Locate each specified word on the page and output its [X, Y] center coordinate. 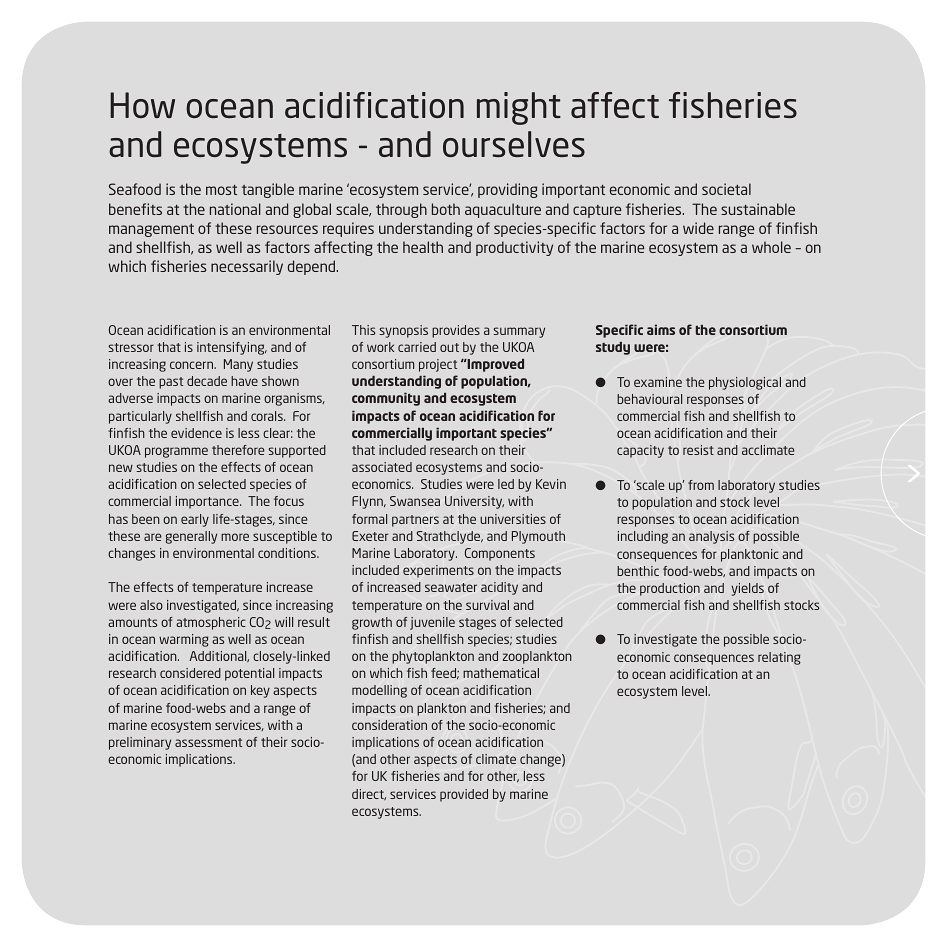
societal [726, 189]
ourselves [514, 144]
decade [207, 381]
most [221, 190]
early [195, 520]
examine [658, 382]
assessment [208, 742]
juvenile [432, 623]
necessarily [247, 267]
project [438, 365]
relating [779, 658]
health [423, 247]
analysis [711, 537]
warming [184, 640]
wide [698, 228]
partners [415, 521]
